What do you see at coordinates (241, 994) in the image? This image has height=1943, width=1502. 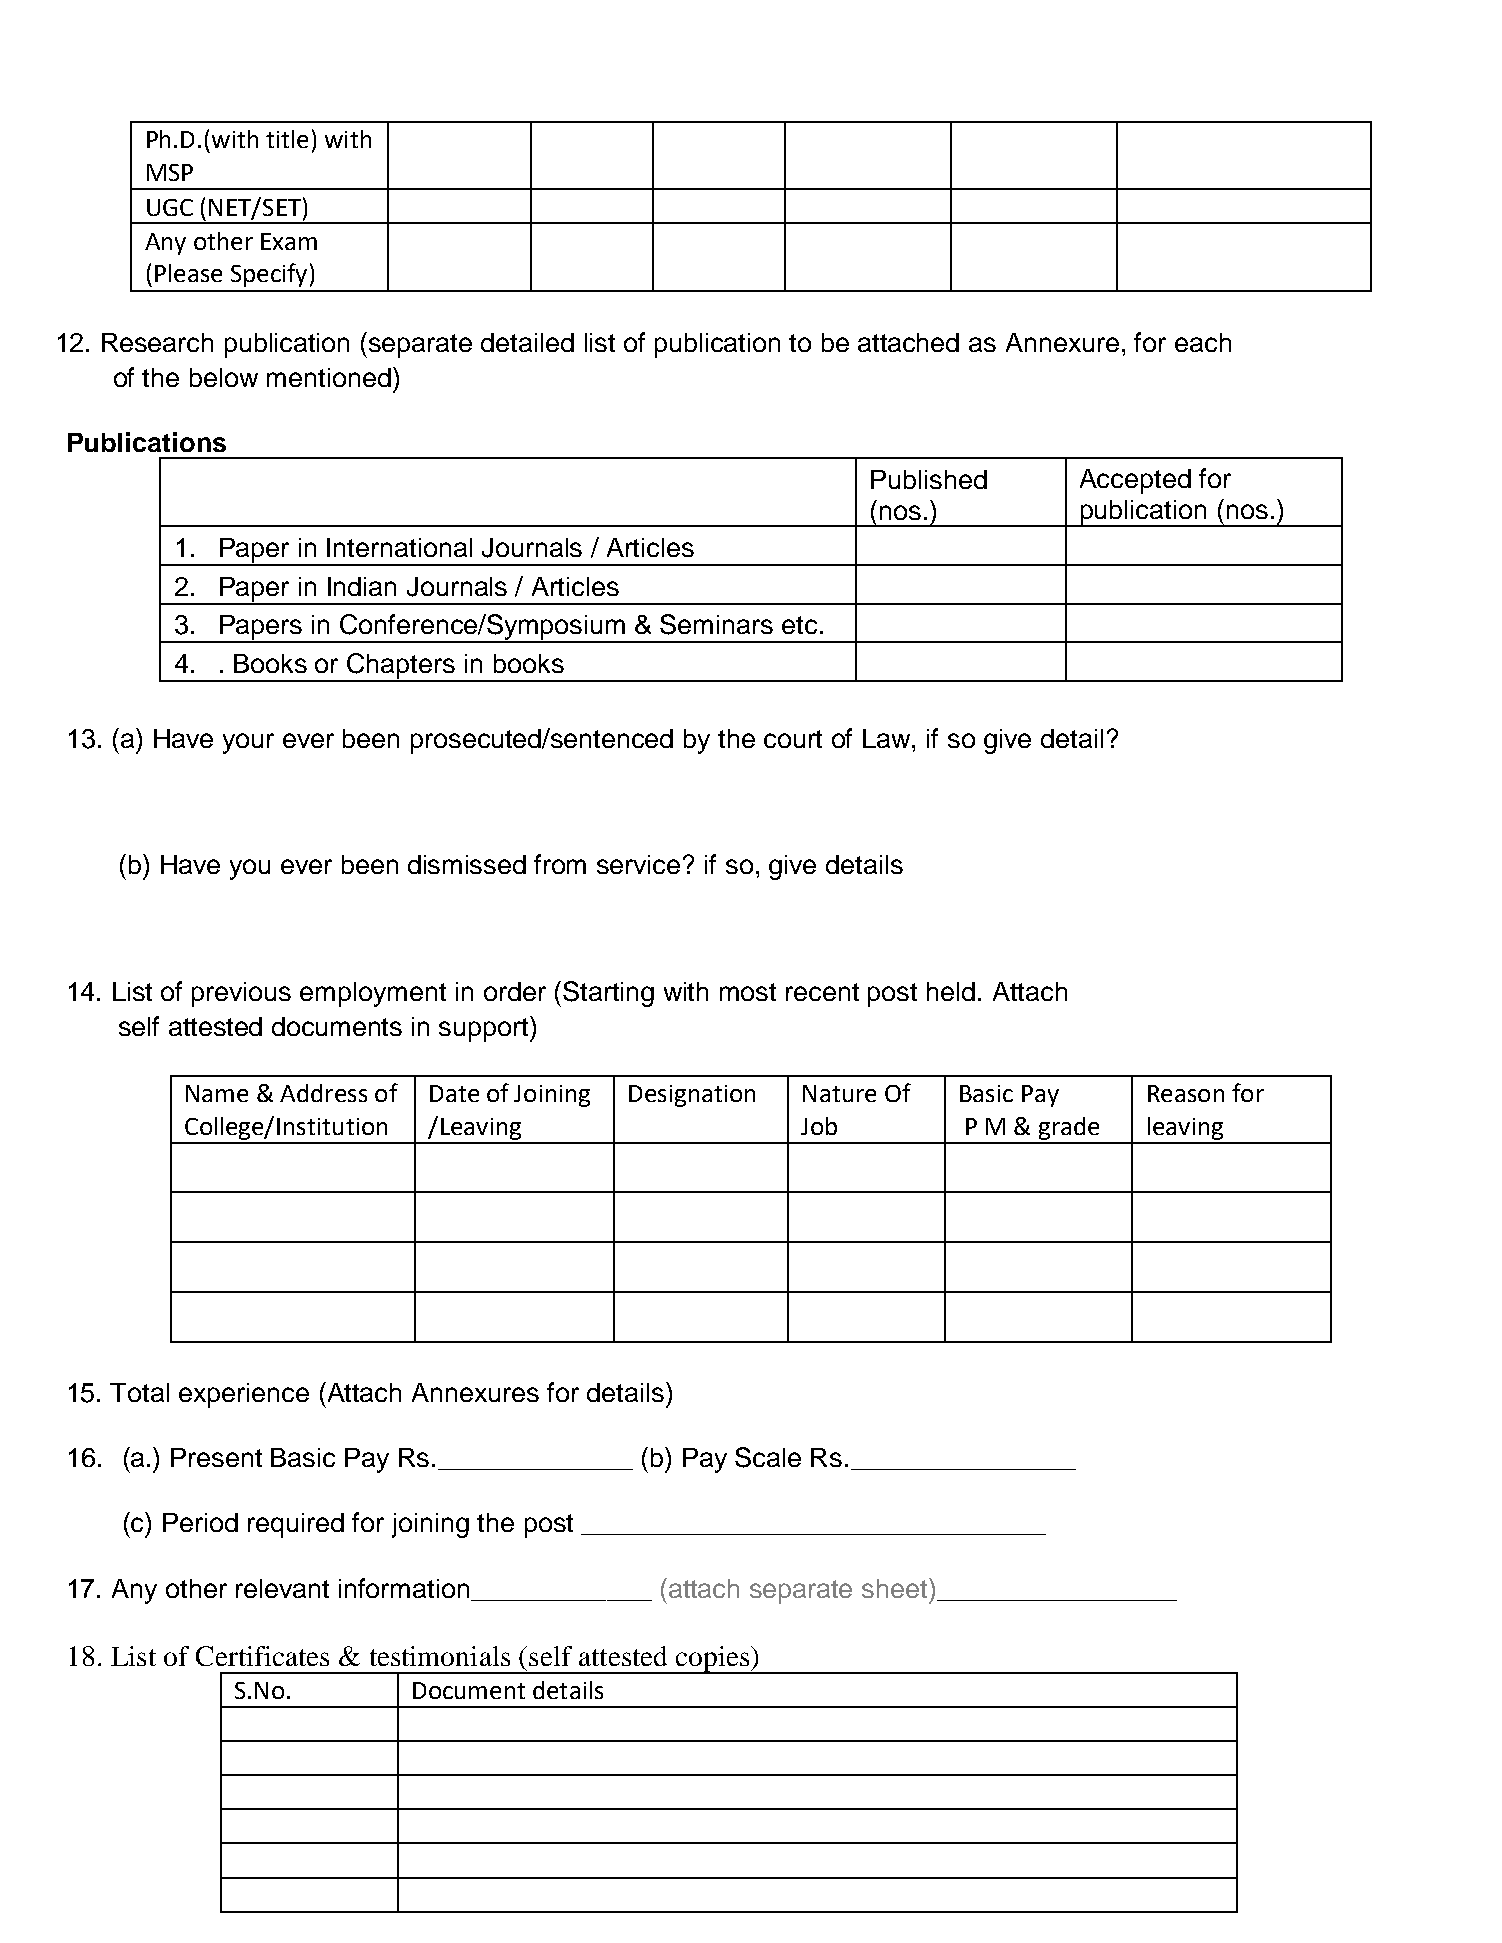 I see `previous` at bounding box center [241, 994].
